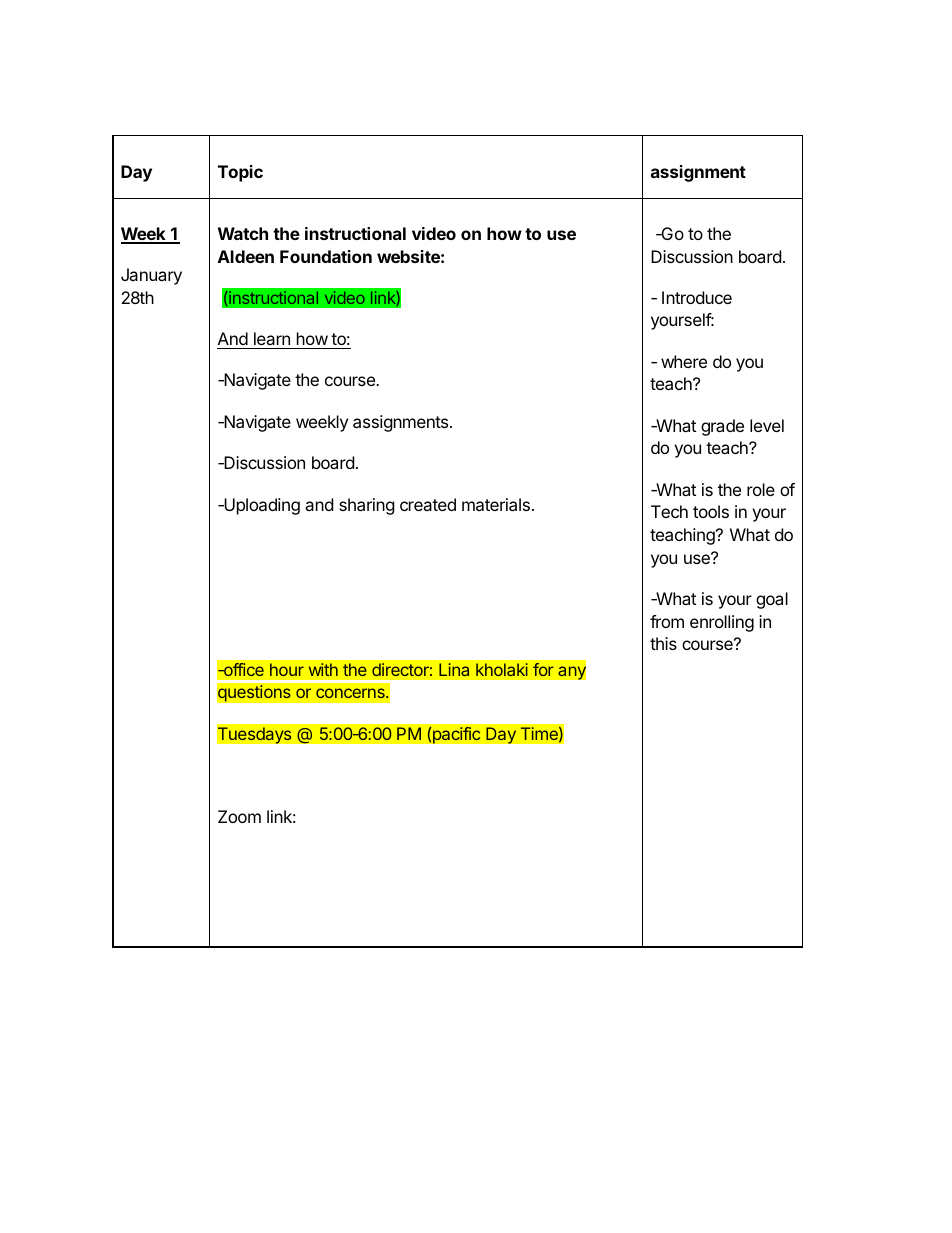  I want to click on Lina, so click(454, 669).
